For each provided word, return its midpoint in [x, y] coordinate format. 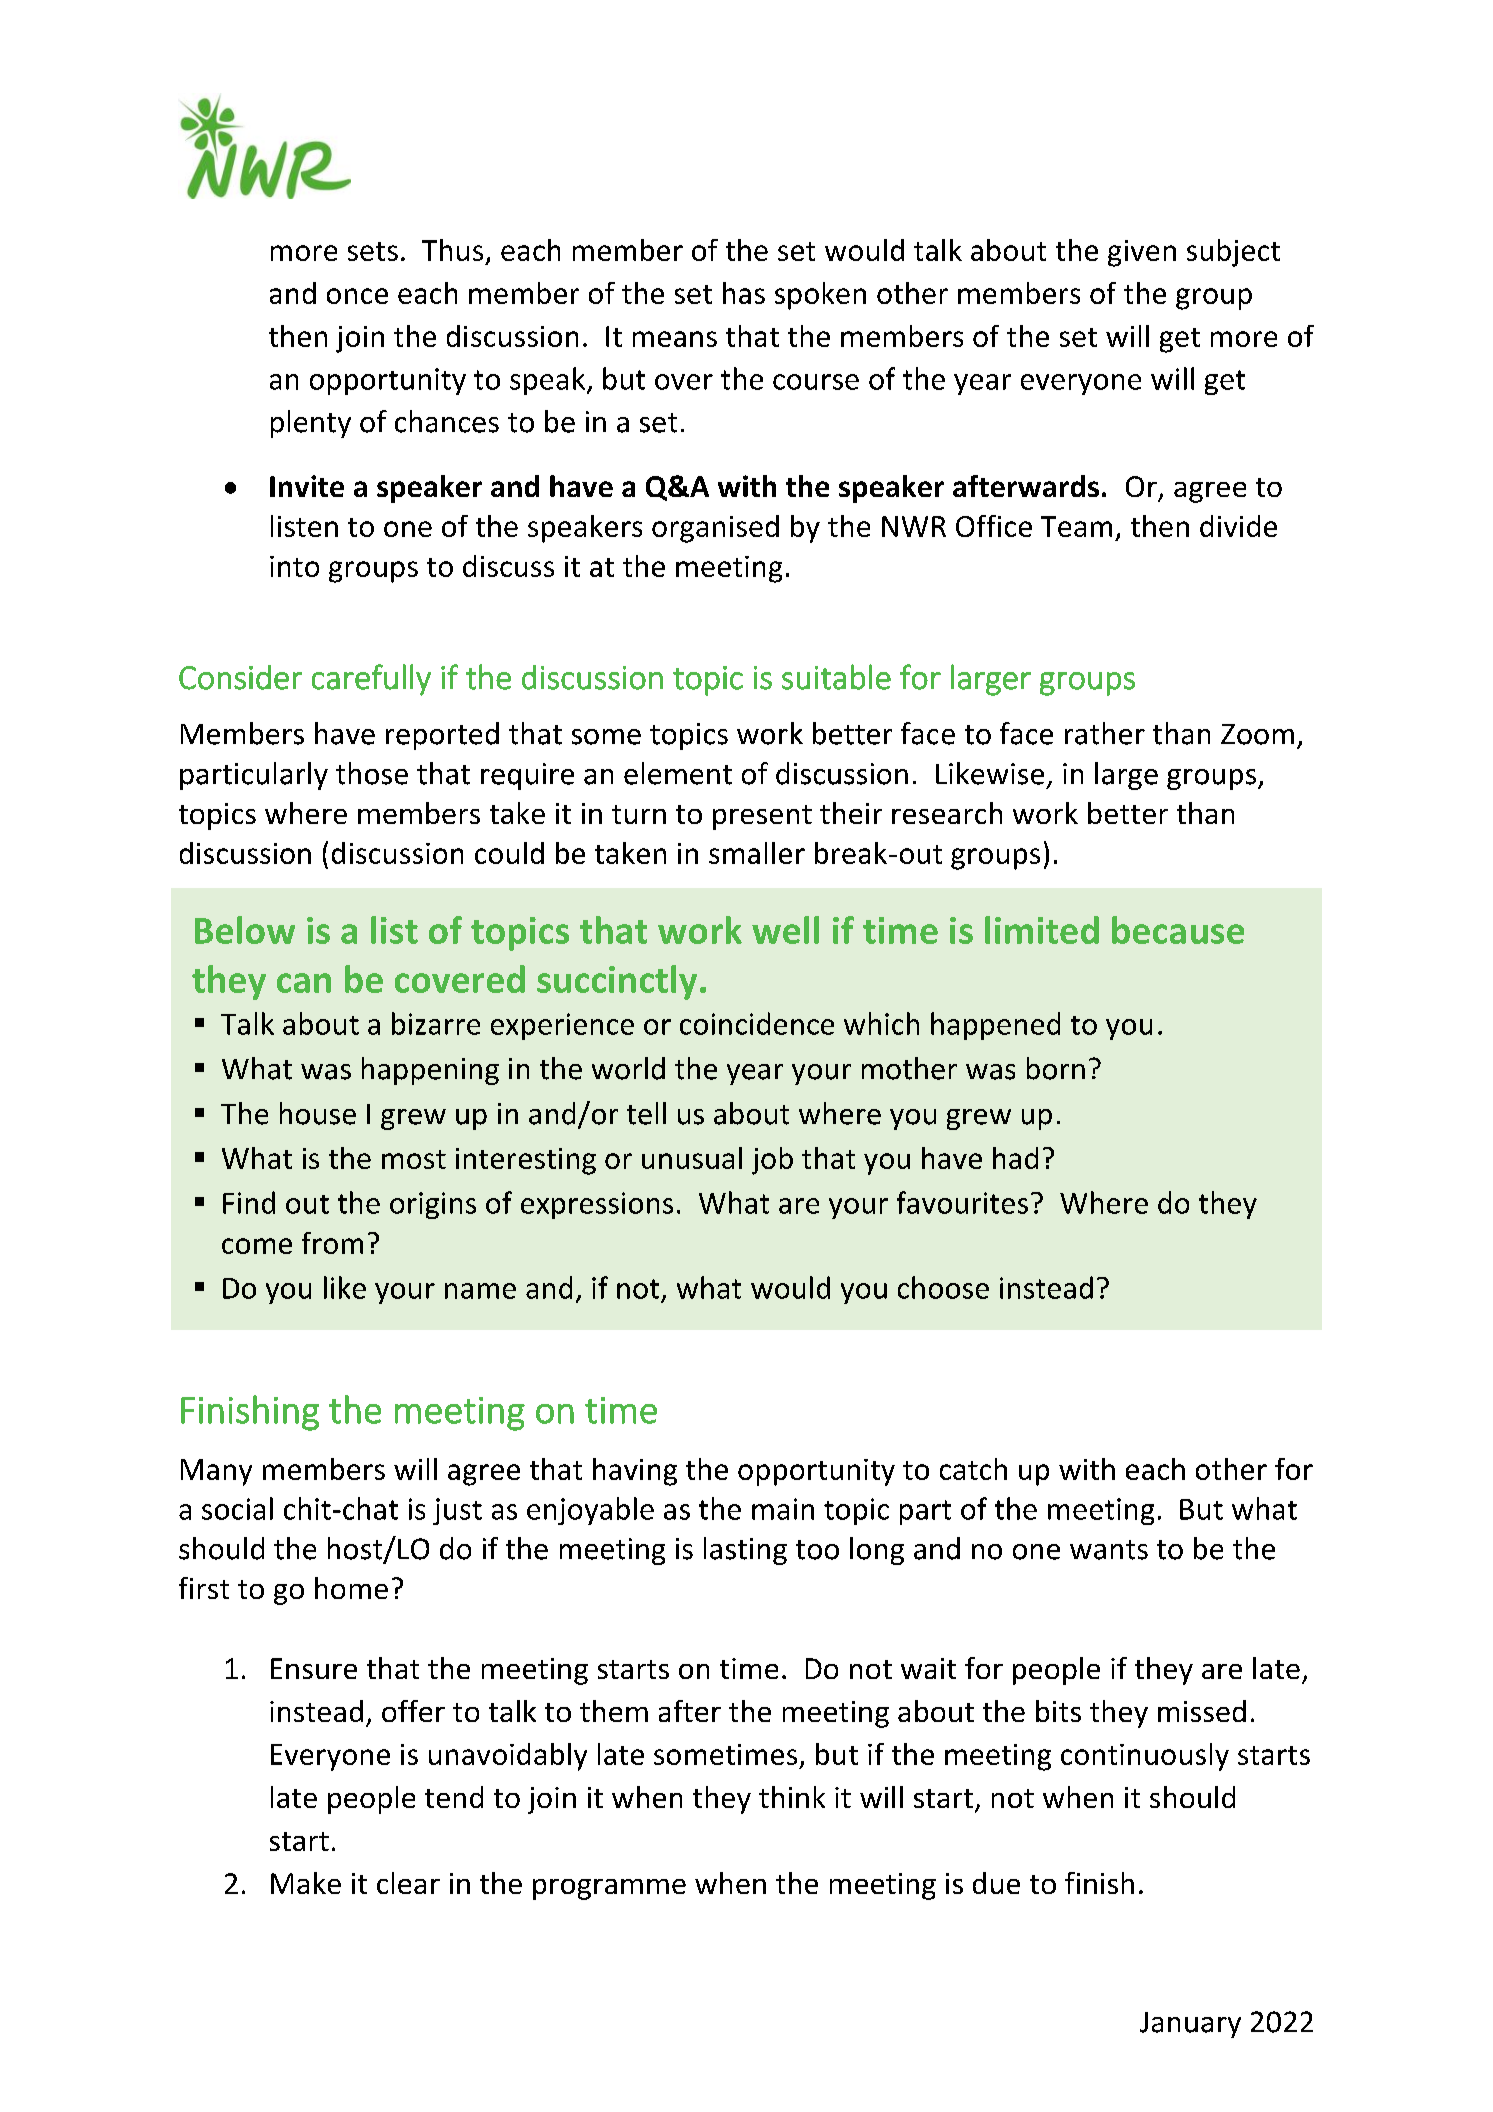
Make [306, 1883]
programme [609, 1889]
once [357, 296]
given [1142, 253]
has [744, 293]
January [1190, 2025]
